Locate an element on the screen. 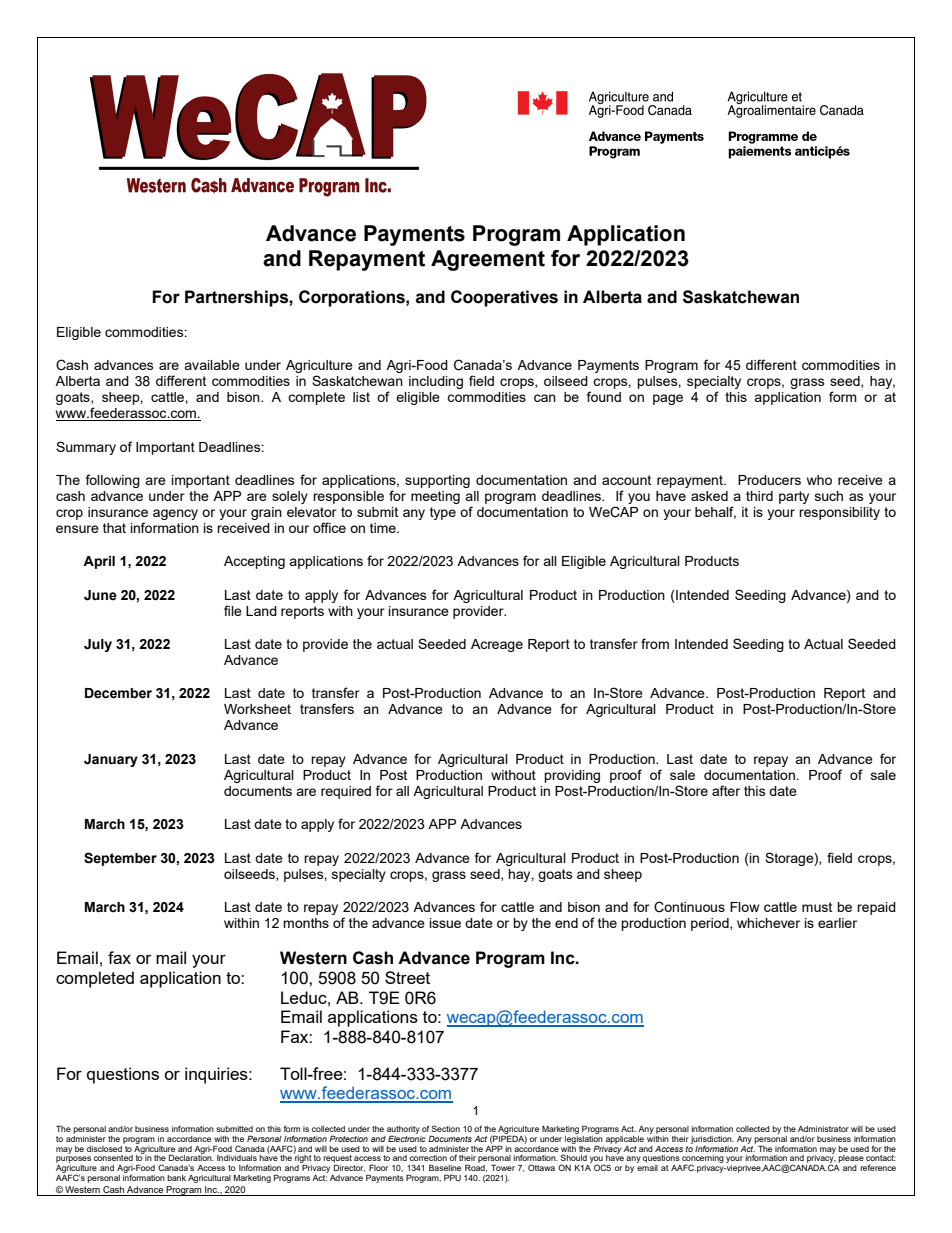 The width and height of the screenshot is (952, 1233). Cooperatives is located at coordinates (504, 298).
